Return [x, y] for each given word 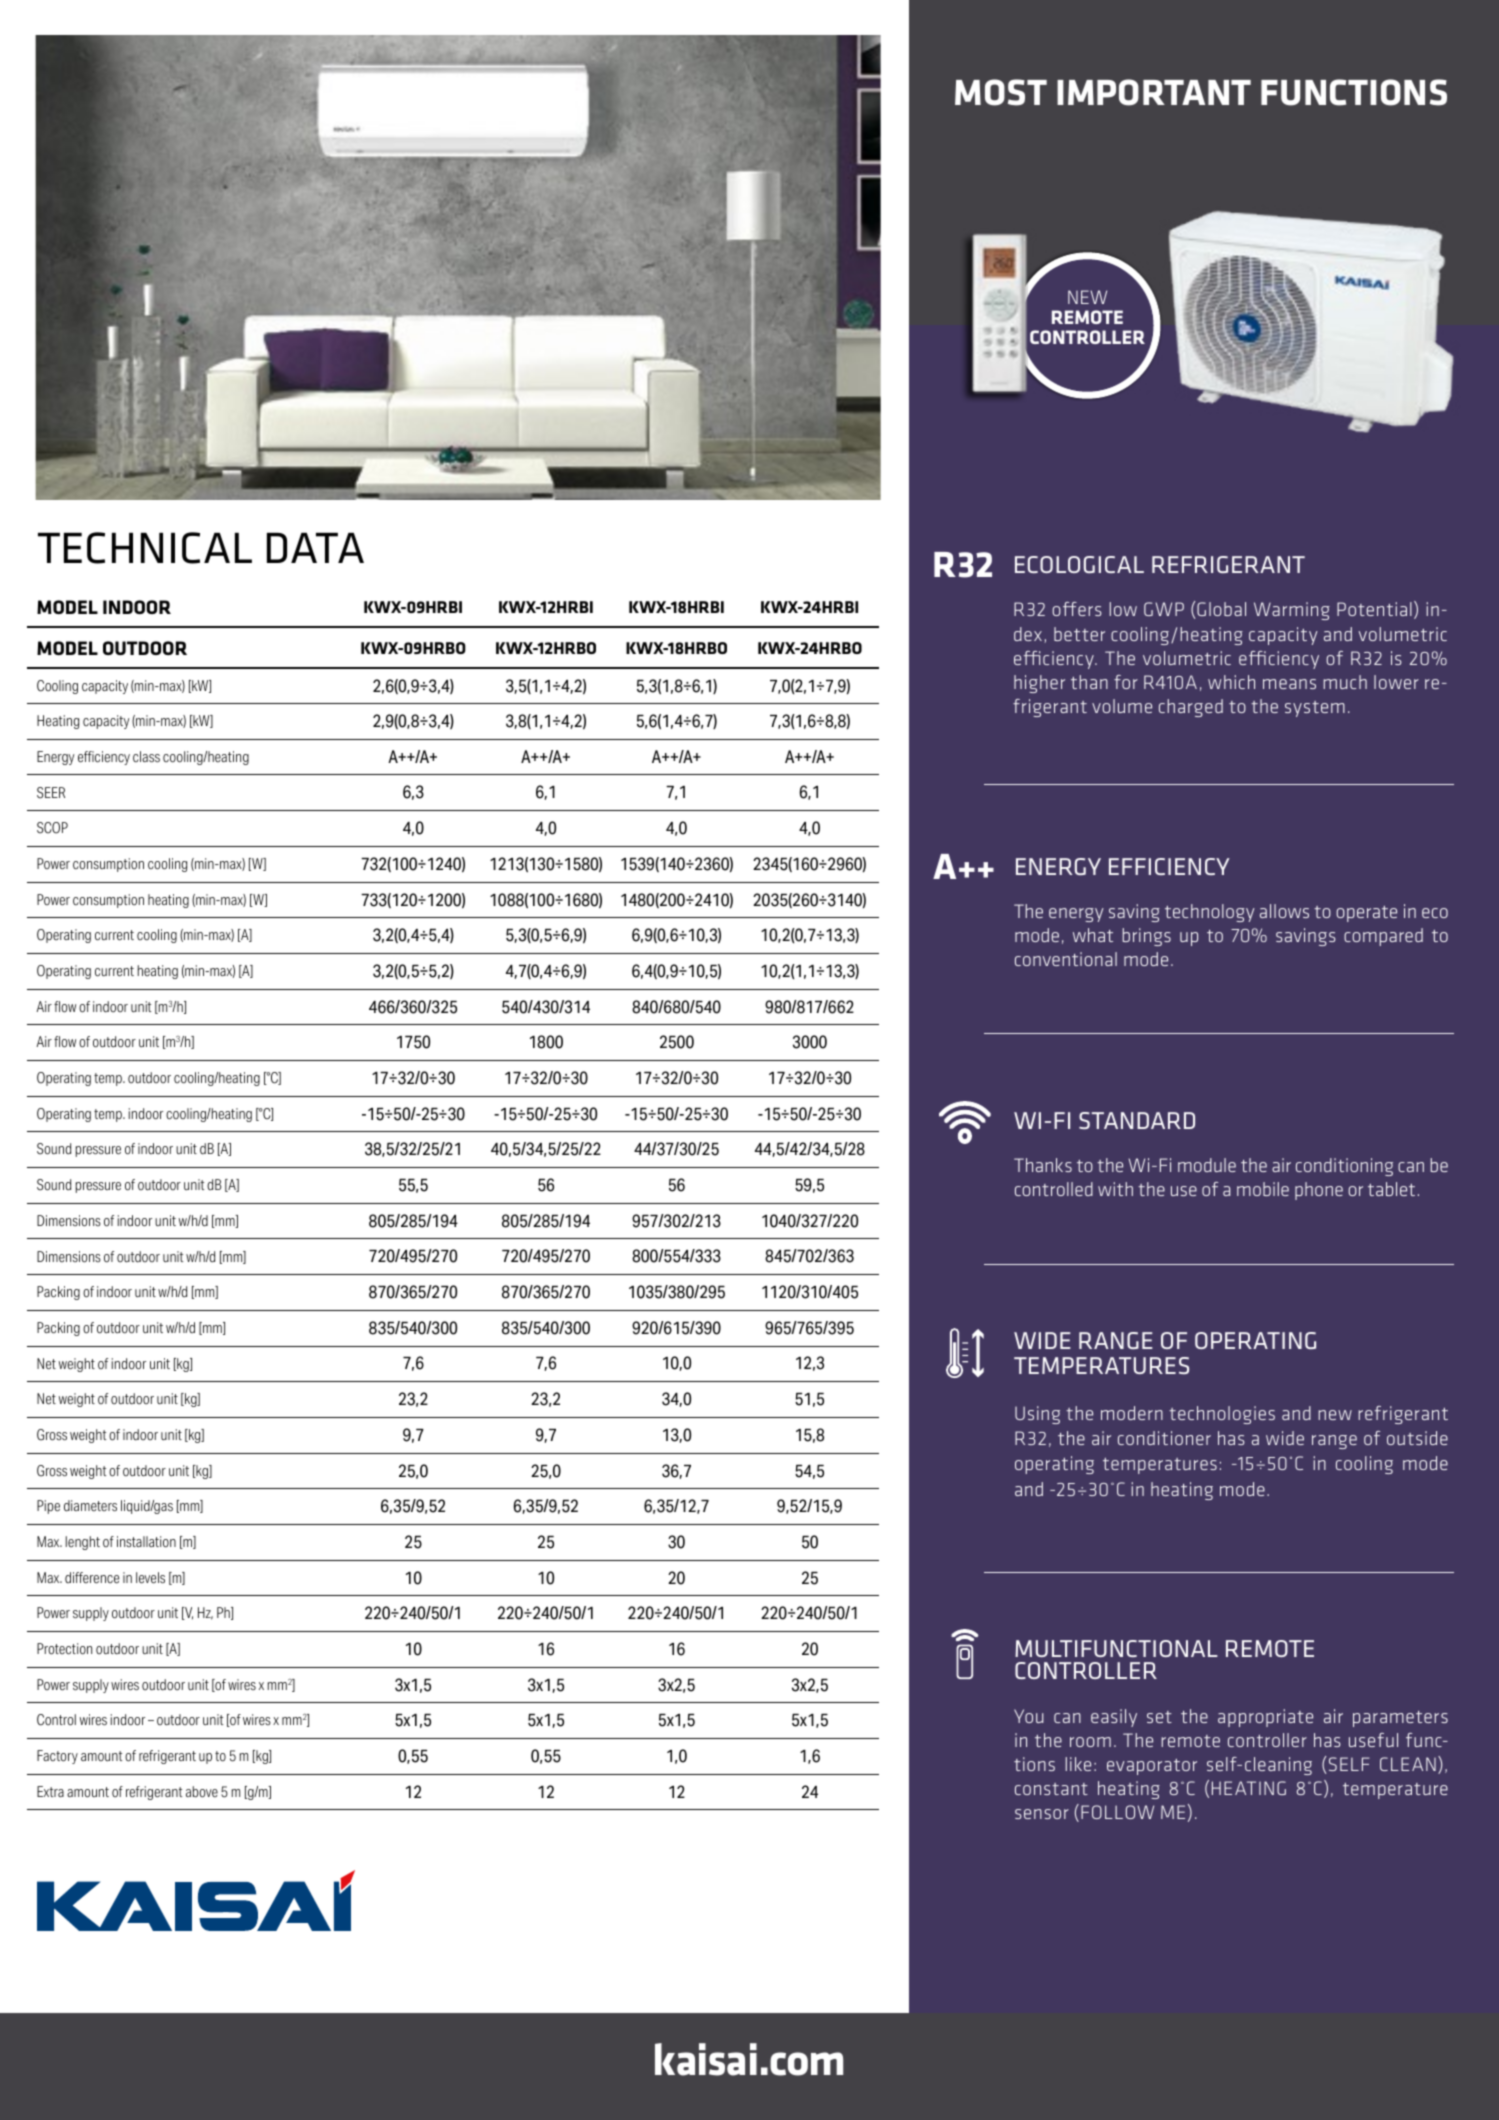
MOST [1001, 92]
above [202, 1792]
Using [1037, 1415]
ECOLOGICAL [1079, 564]
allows [1284, 911]
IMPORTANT [1154, 92]
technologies [1222, 1415]
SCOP [52, 828]
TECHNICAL [145, 548]
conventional [1066, 959]
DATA [315, 548]
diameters [90, 1506]
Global [1221, 609]
